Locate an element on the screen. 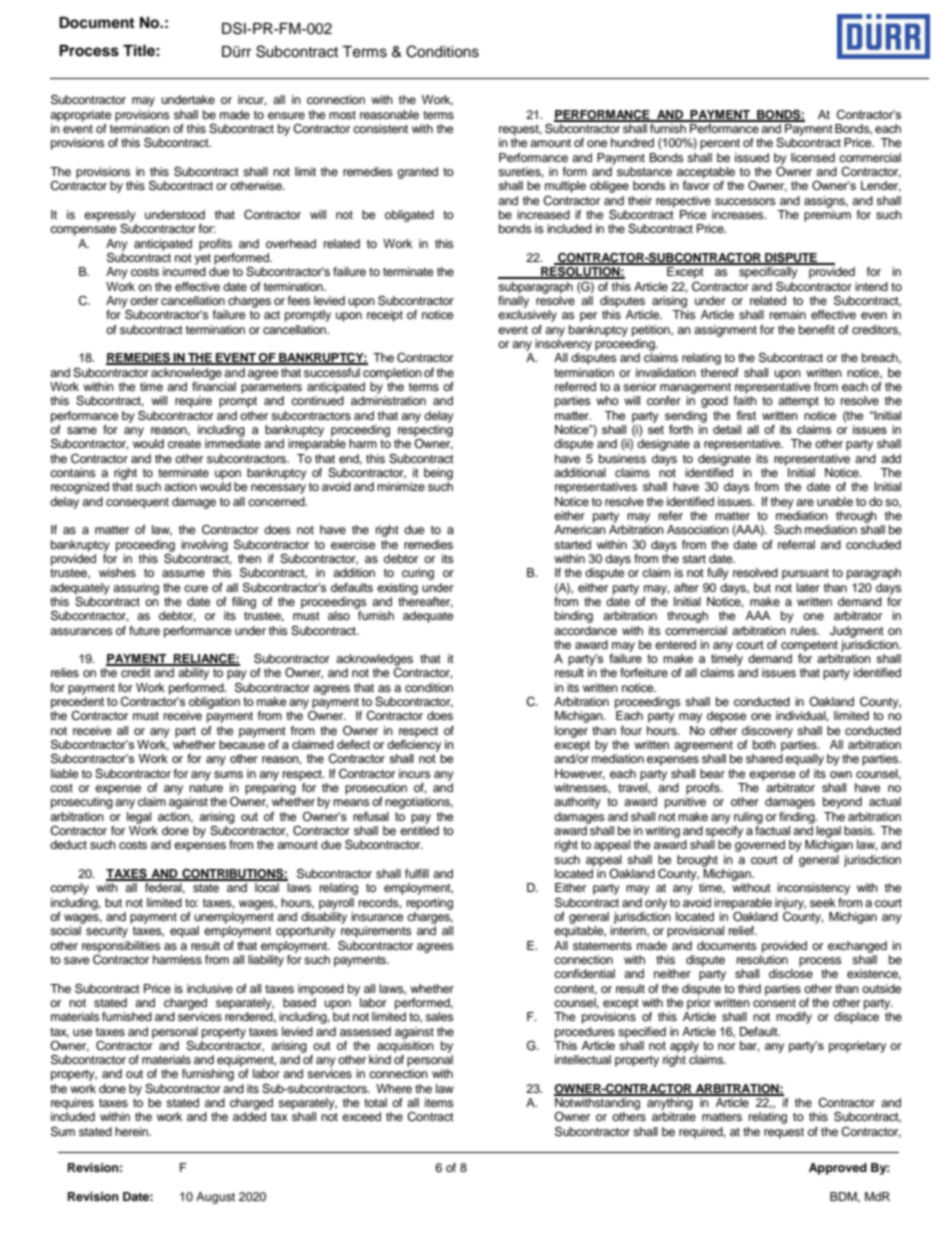  competent is located at coordinates (809, 646).
